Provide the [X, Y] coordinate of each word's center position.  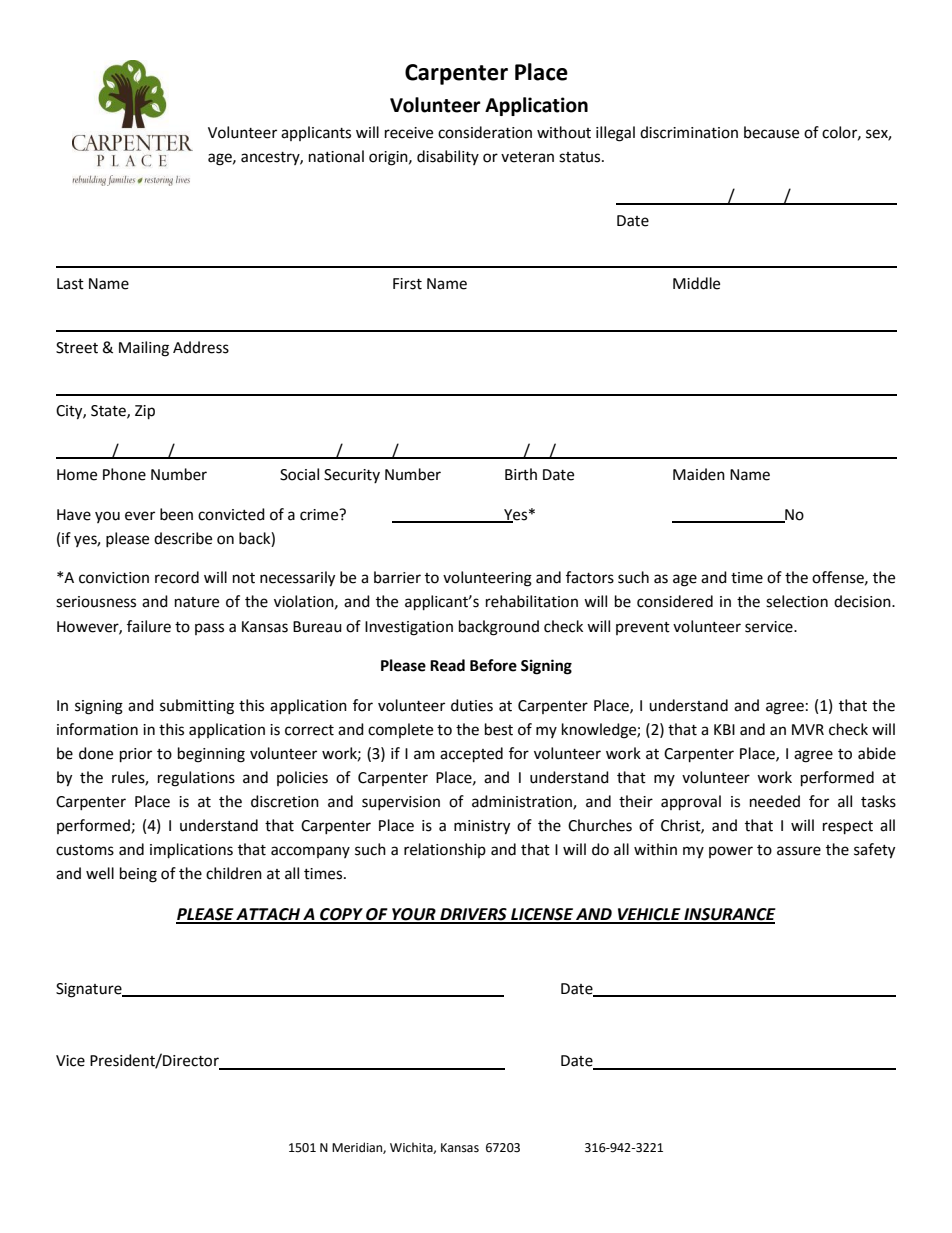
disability [448, 157]
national [336, 156]
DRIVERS [473, 915]
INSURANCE [729, 915]
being [138, 875]
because [771, 132]
